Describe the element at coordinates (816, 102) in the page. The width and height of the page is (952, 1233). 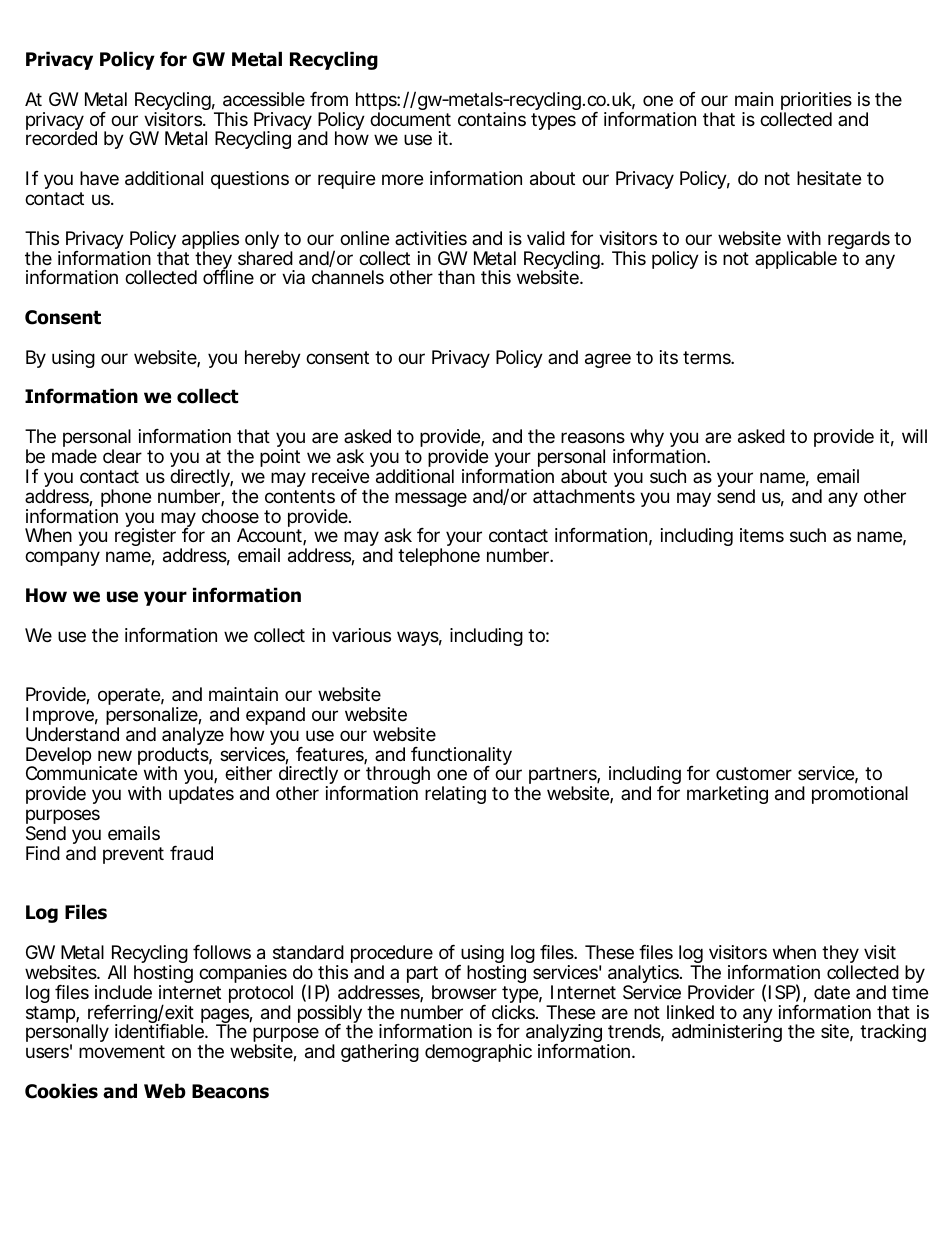
I see `priorities` at that location.
